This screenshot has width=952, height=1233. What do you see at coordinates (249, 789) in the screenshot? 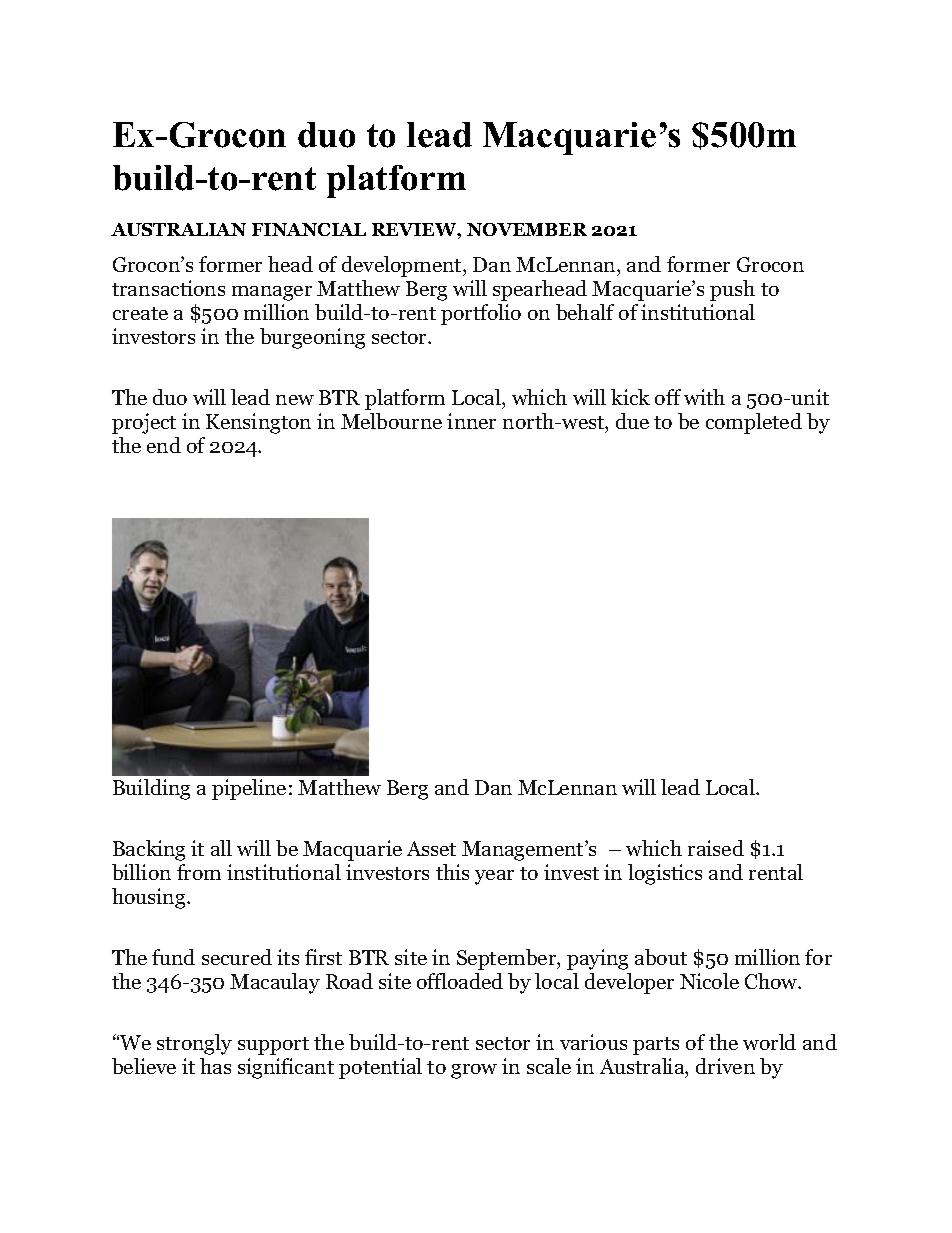
I see `pipeline` at bounding box center [249, 789].
